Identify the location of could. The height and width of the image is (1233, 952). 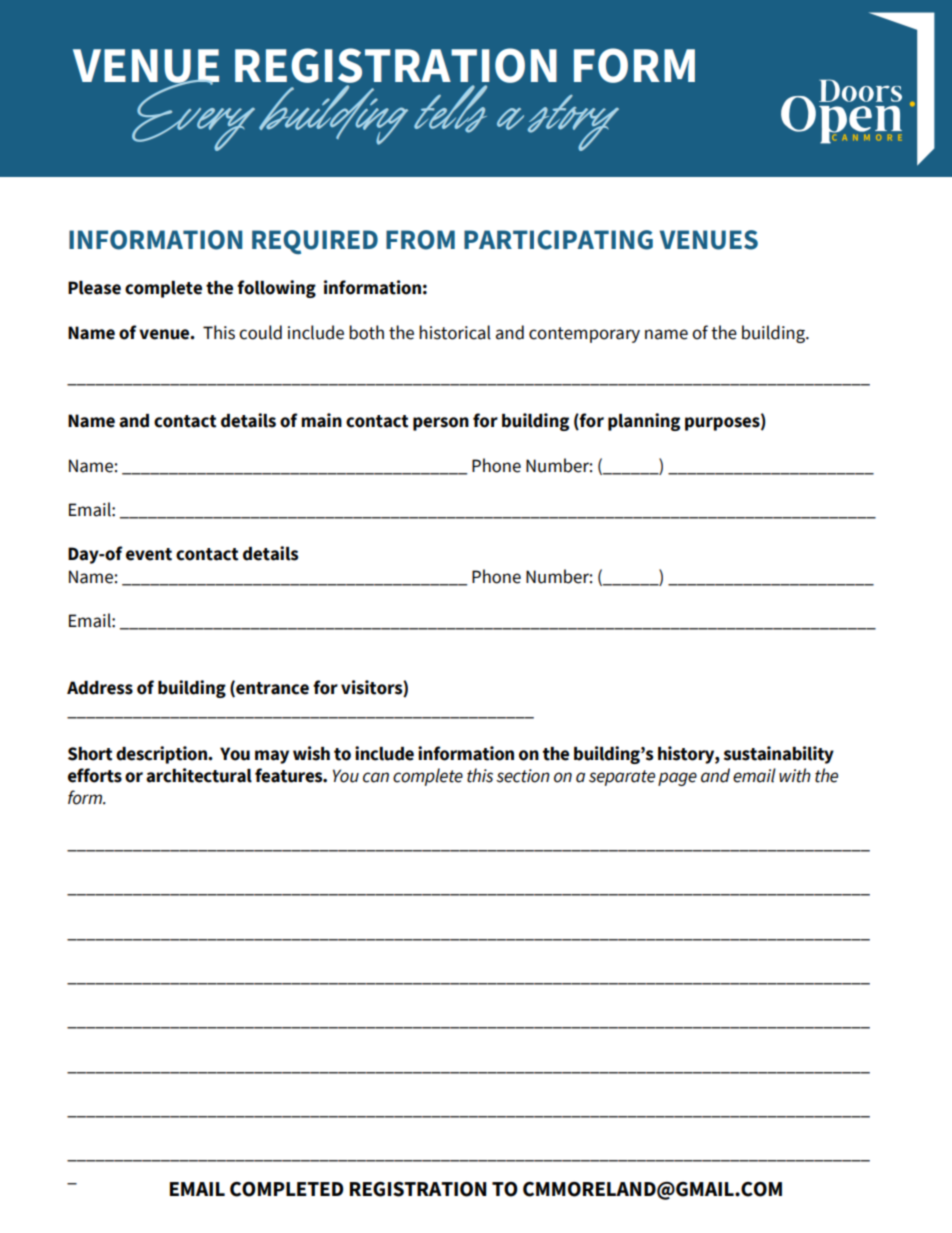
(260, 332).
